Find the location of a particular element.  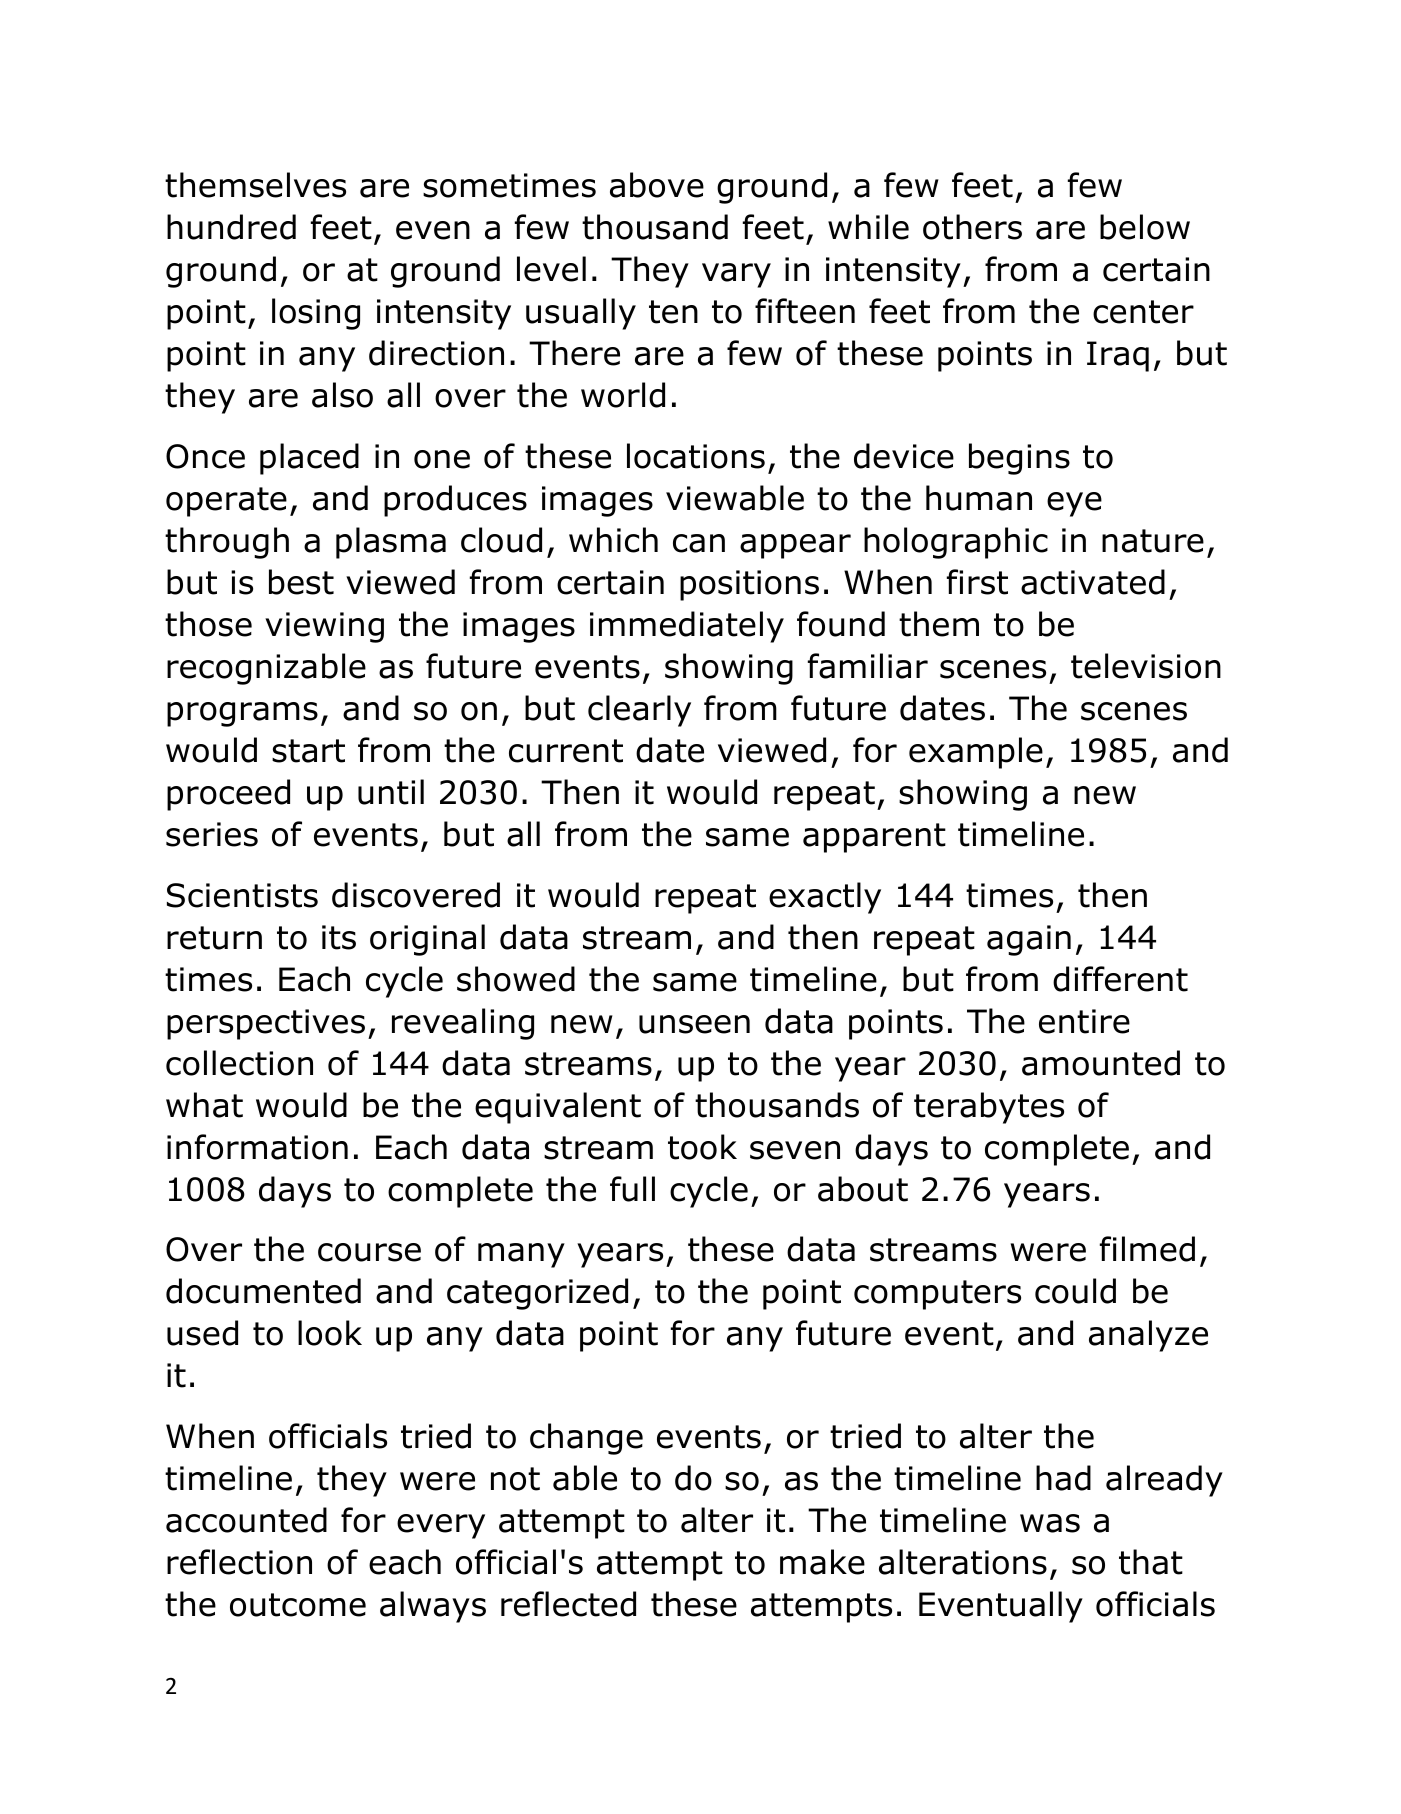

reflected is located at coordinates (568, 1604).
